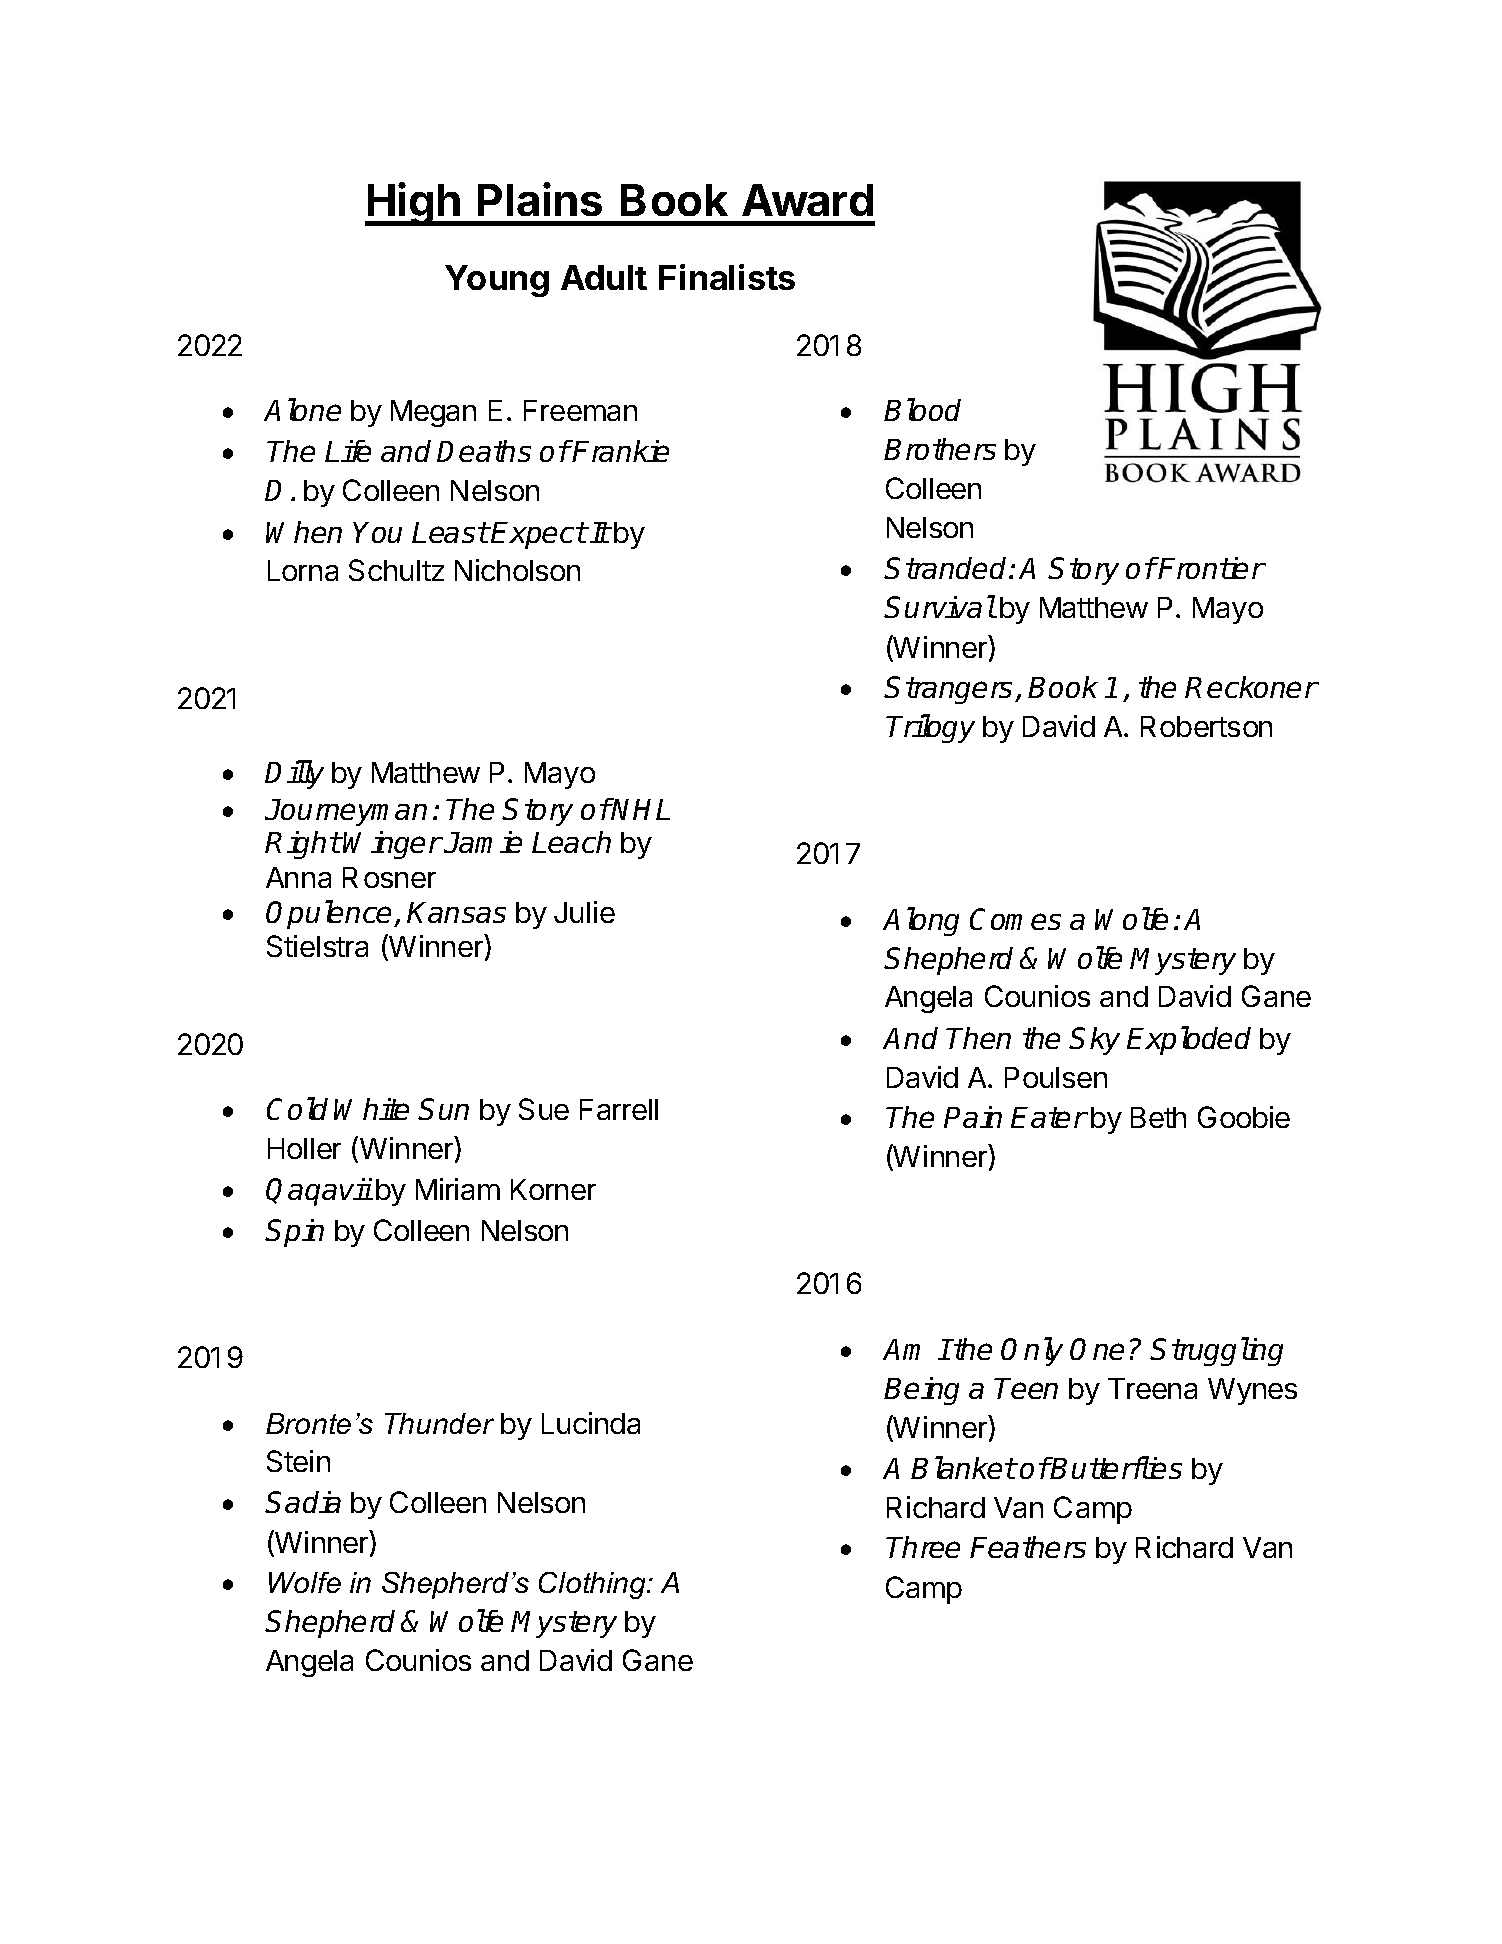  I want to click on Blood, so click(922, 409).
